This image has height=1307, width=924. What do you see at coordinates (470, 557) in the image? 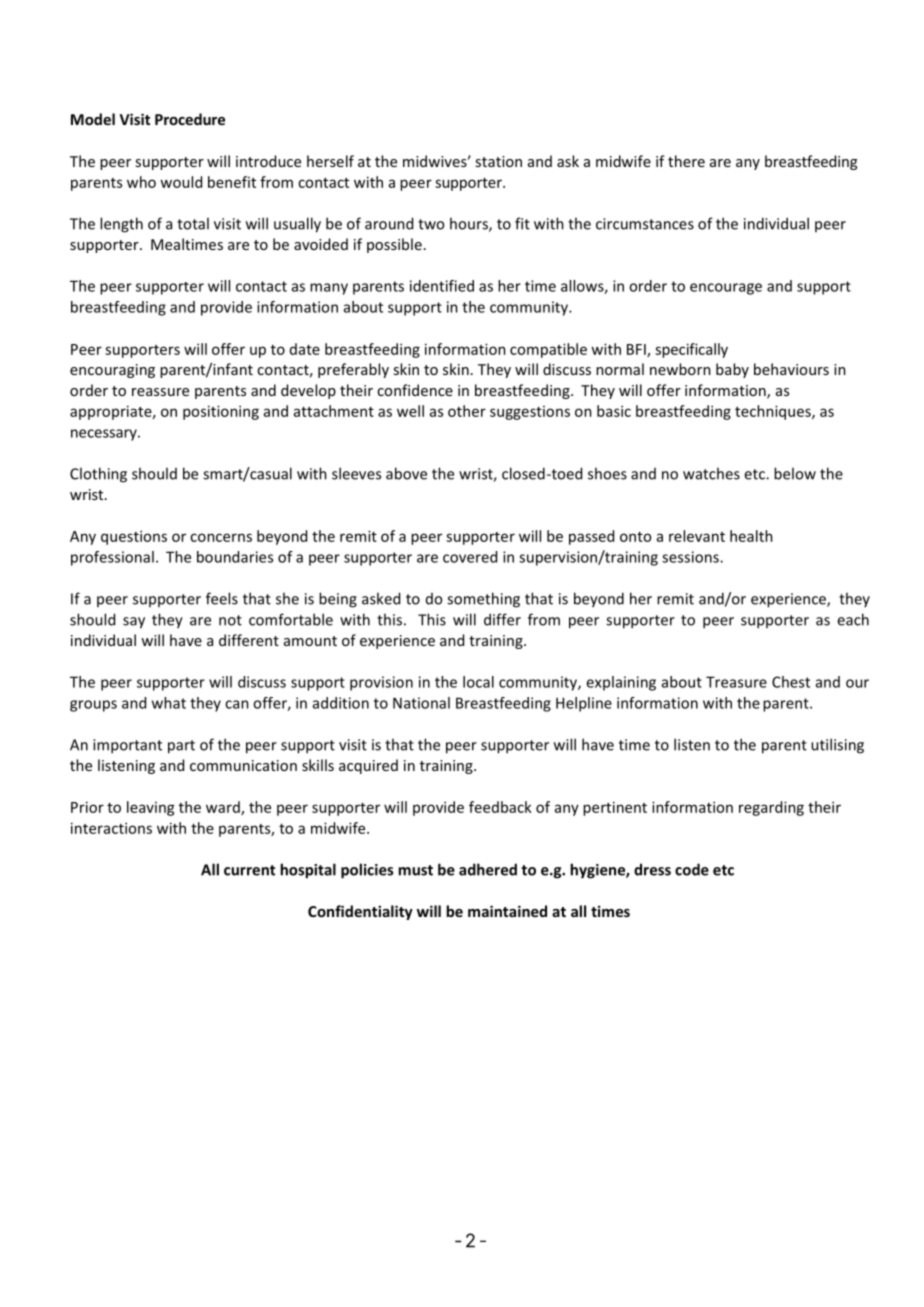
I see `covered` at bounding box center [470, 557].
